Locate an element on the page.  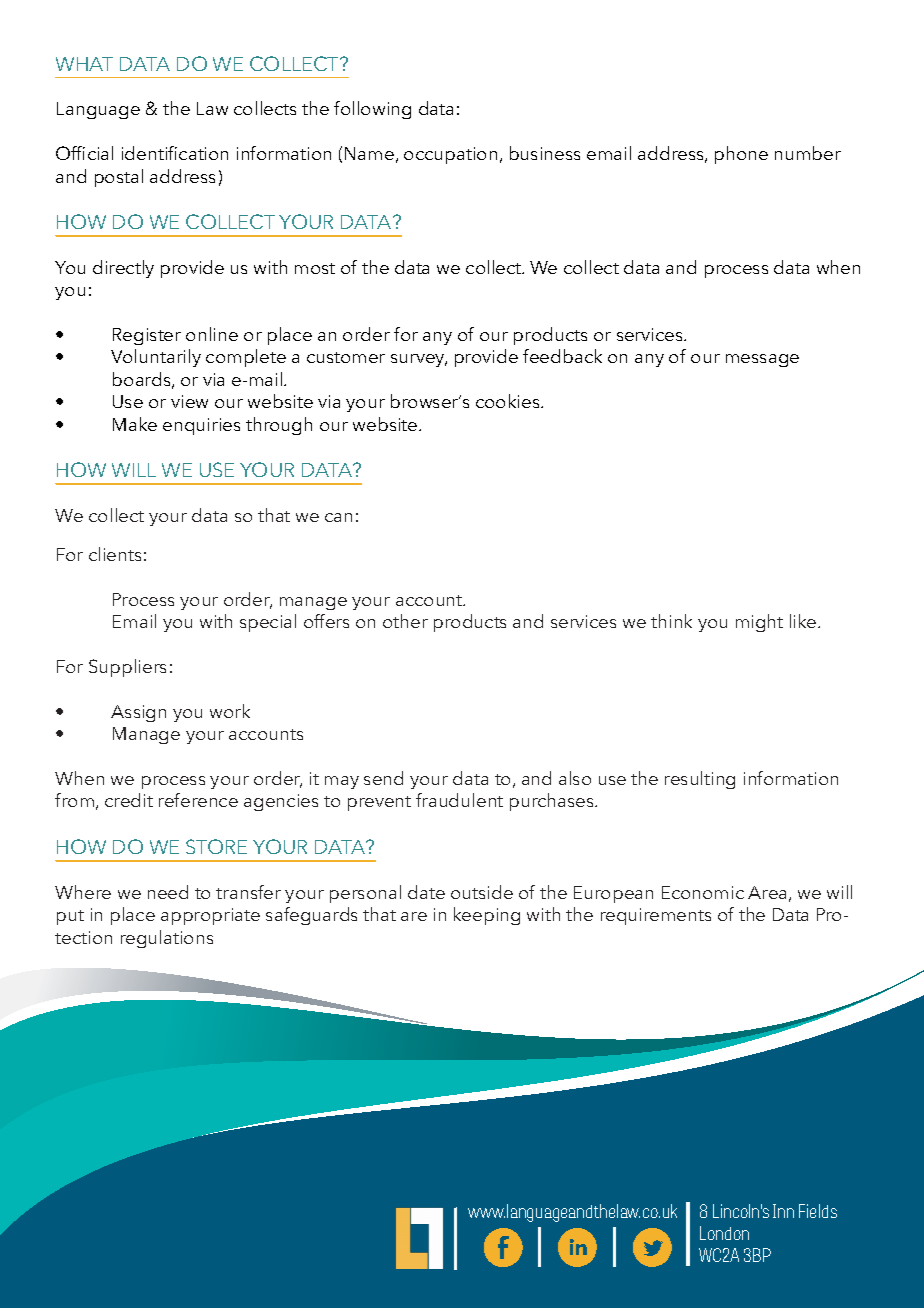
cookies is located at coordinates (509, 401).
